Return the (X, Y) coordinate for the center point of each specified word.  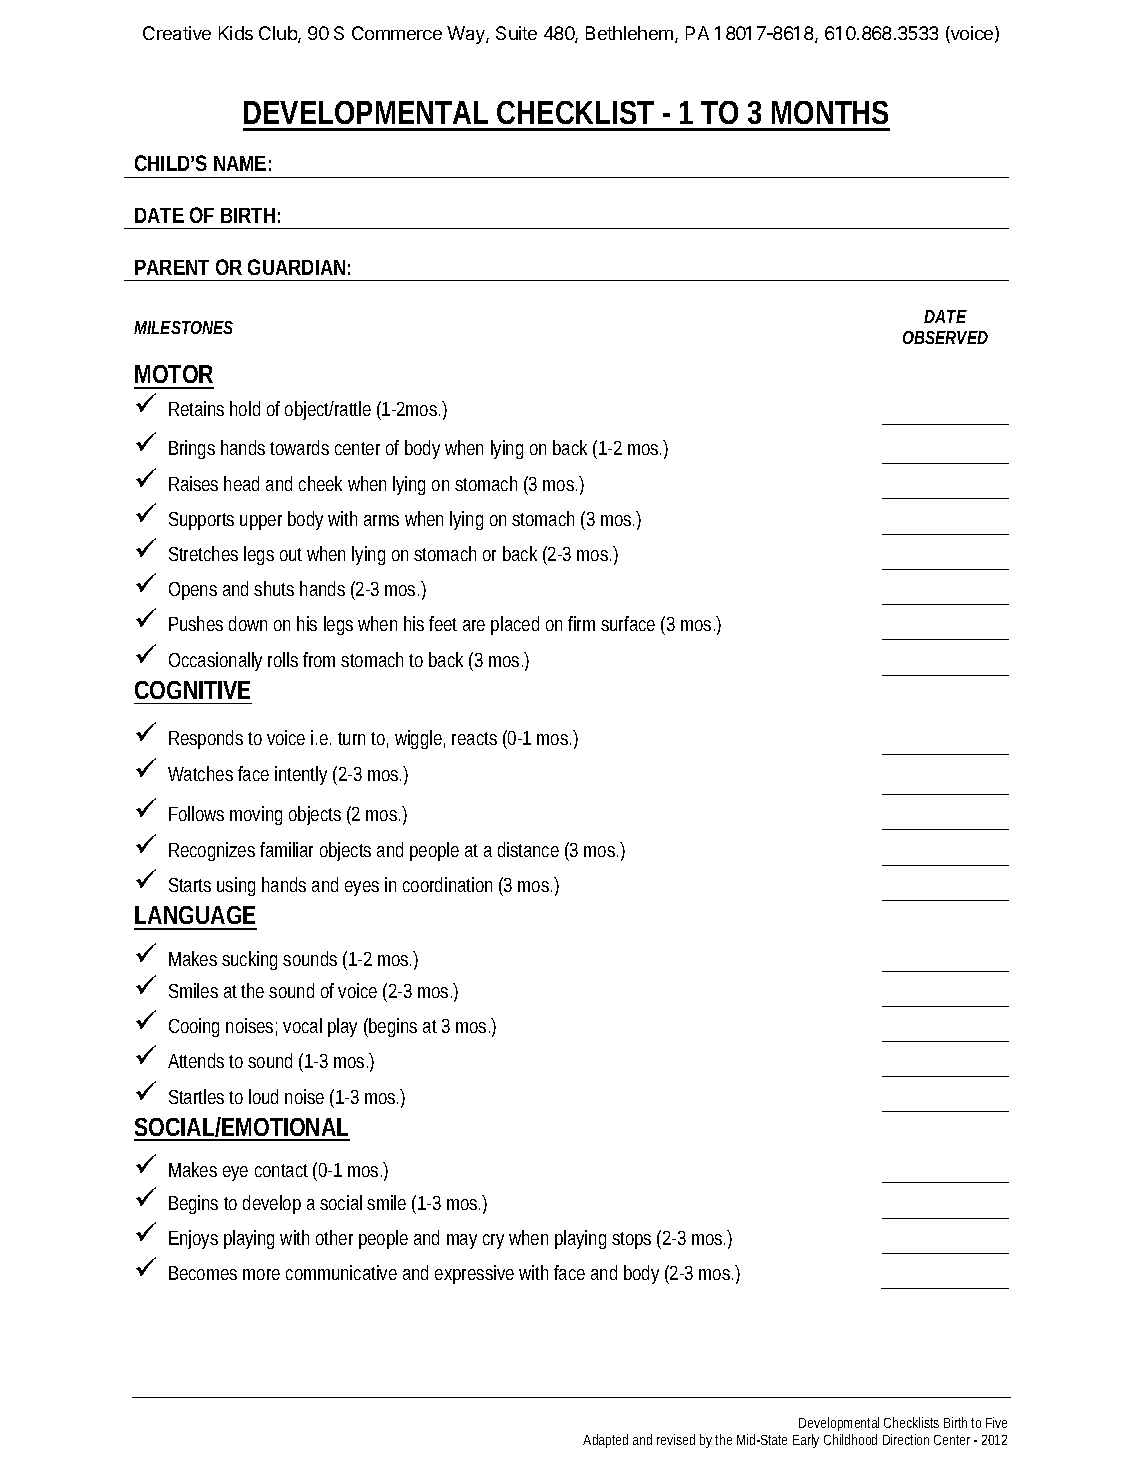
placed (515, 625)
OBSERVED (945, 337)
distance (528, 849)
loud (263, 1096)
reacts (474, 738)
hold (245, 408)
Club (279, 34)
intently (301, 775)
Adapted (605, 1441)
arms (381, 520)
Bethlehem (629, 33)
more (261, 1274)
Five (996, 1422)
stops (631, 1240)
